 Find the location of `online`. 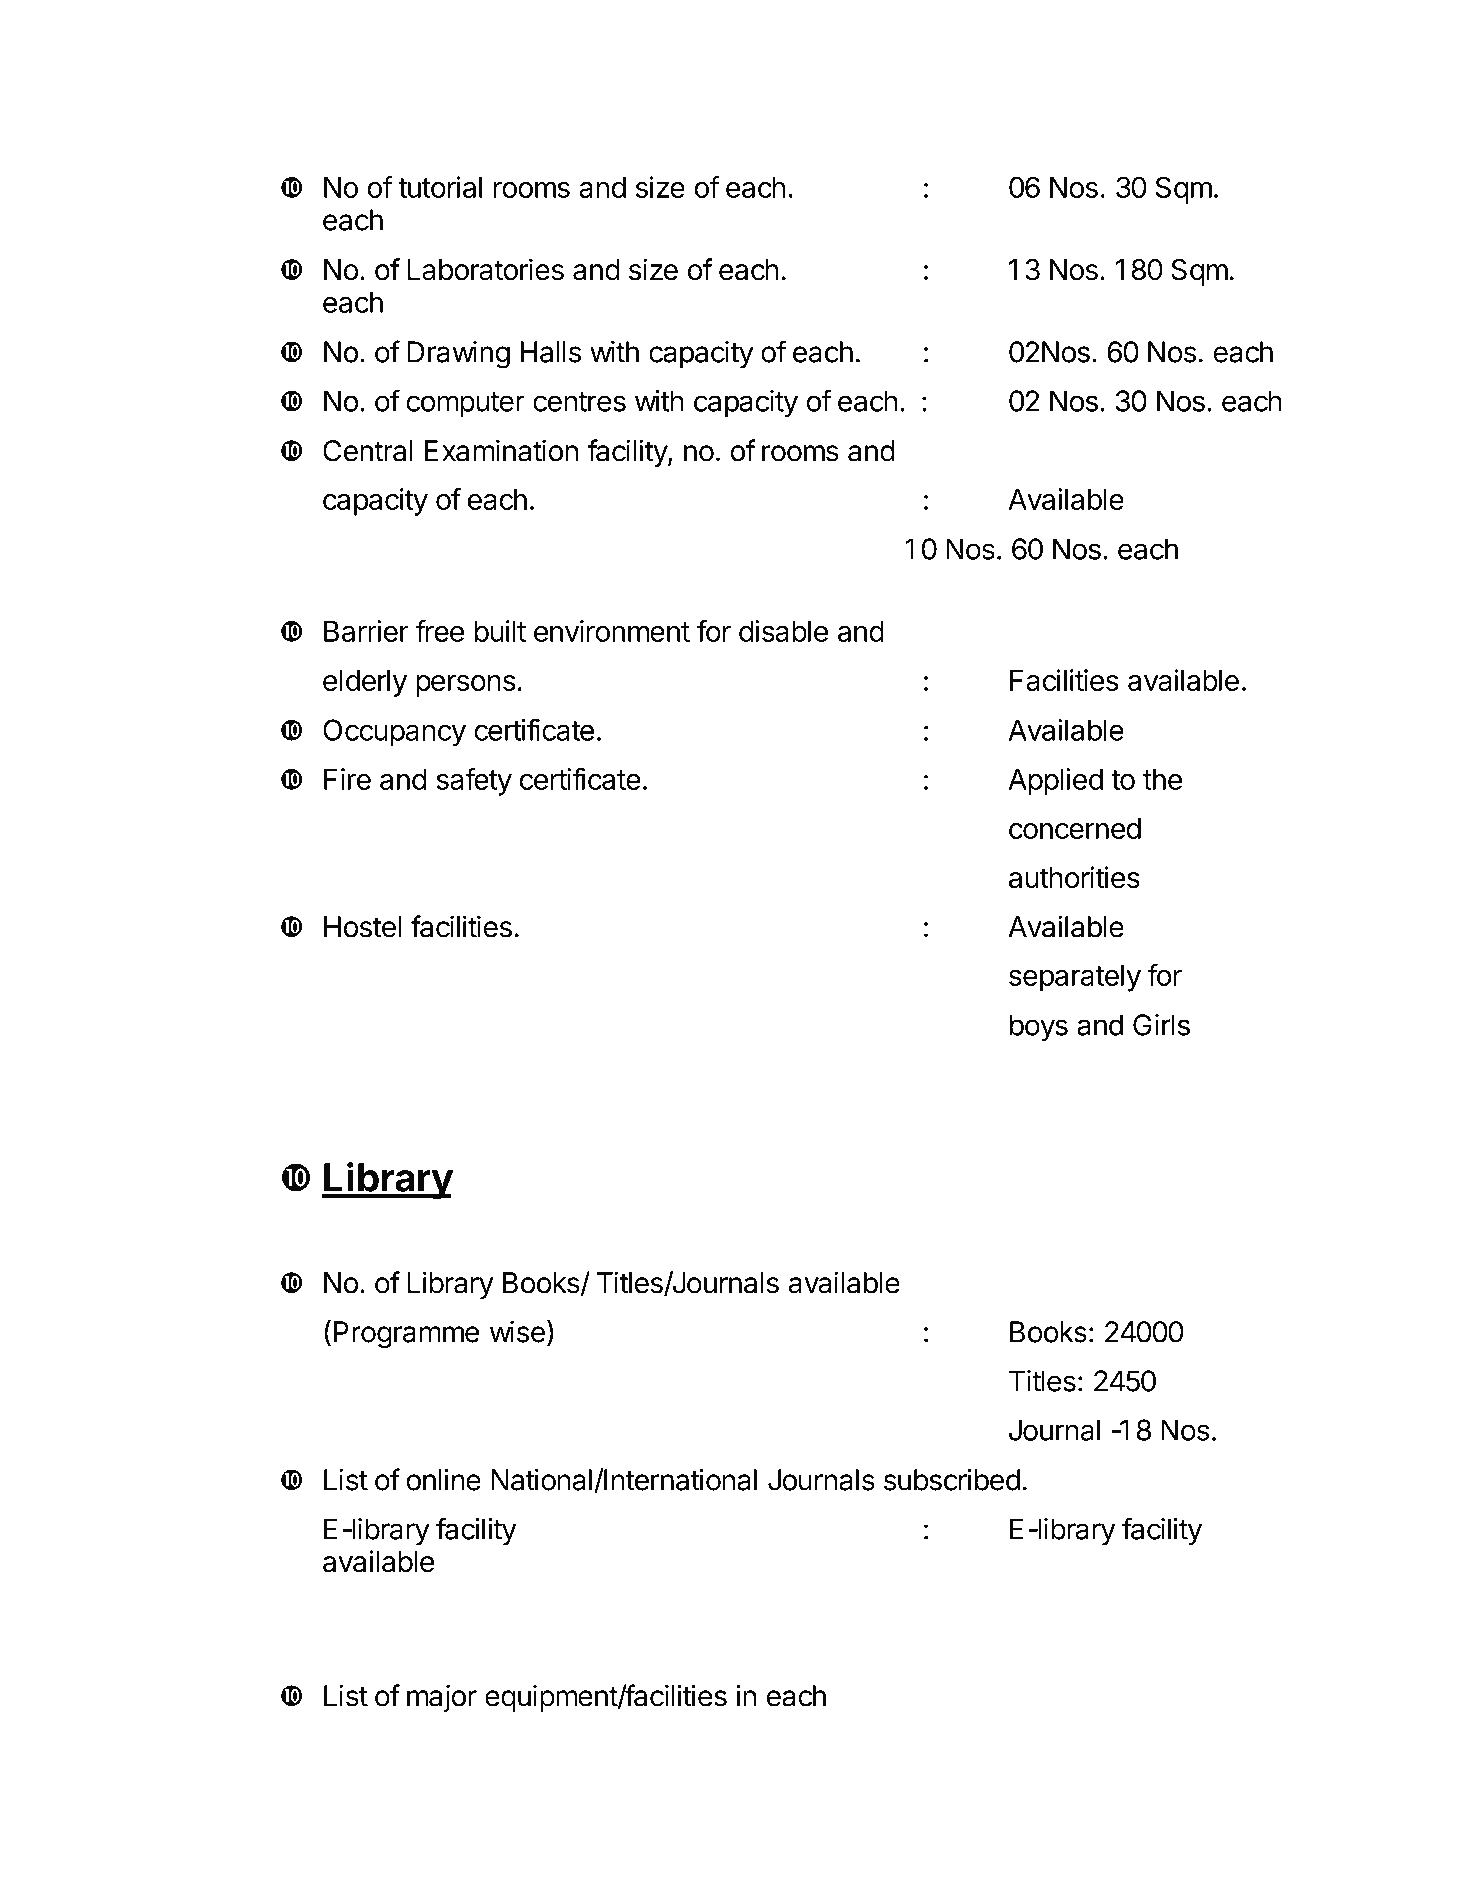

online is located at coordinates (443, 1479).
